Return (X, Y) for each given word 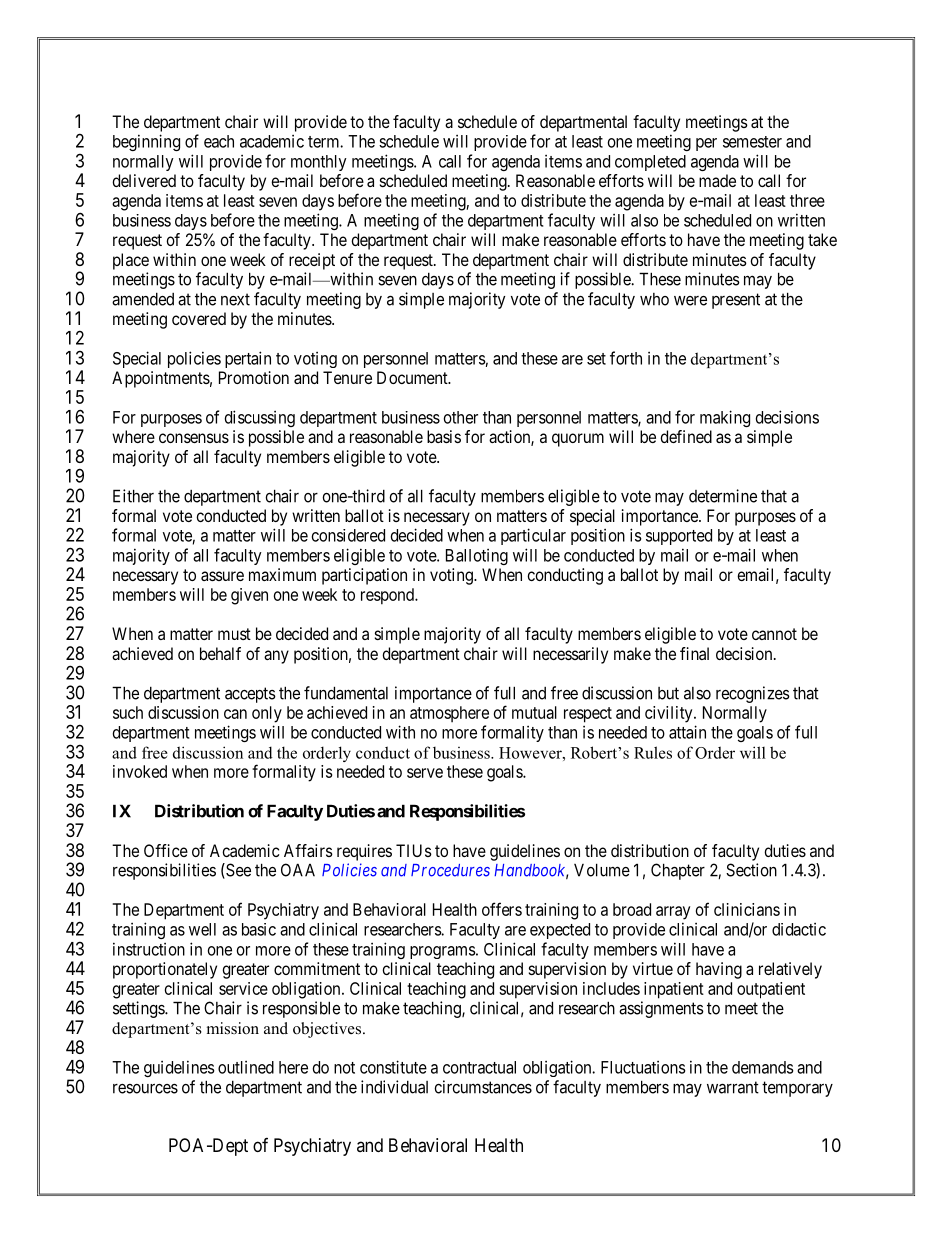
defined (686, 436)
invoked (140, 771)
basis (444, 436)
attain (687, 732)
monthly (319, 163)
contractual (479, 1067)
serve (425, 773)
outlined (246, 1067)
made (717, 180)
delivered (144, 180)
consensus (194, 438)
